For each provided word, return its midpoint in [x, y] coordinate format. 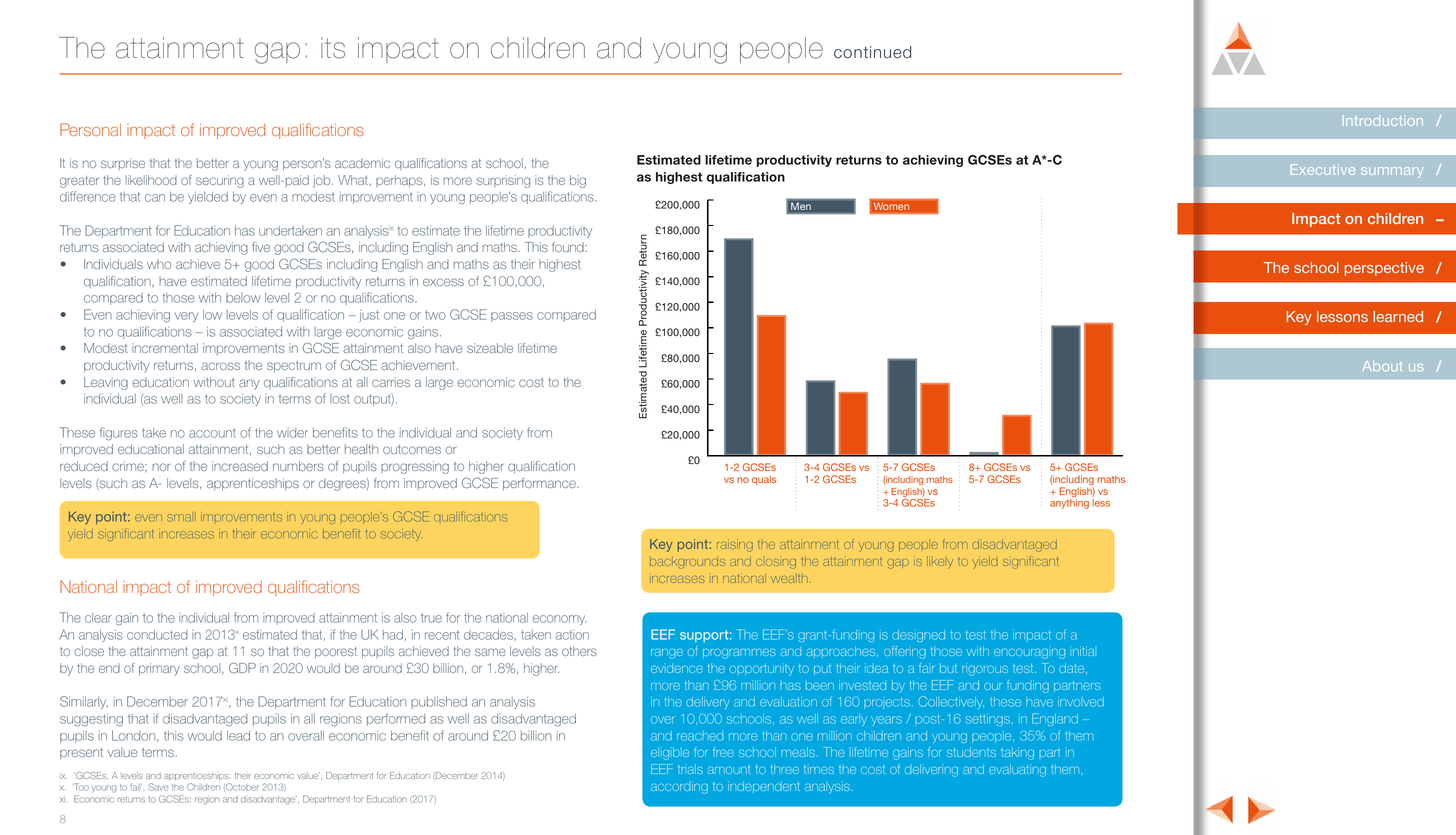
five [261, 247]
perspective [1384, 269]
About [1382, 366]
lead [238, 736]
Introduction [1383, 120]
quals [764, 480]
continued [872, 52]
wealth [789, 579]
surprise [123, 164]
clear [98, 618]
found [569, 247]
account [212, 433]
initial [1083, 651]
